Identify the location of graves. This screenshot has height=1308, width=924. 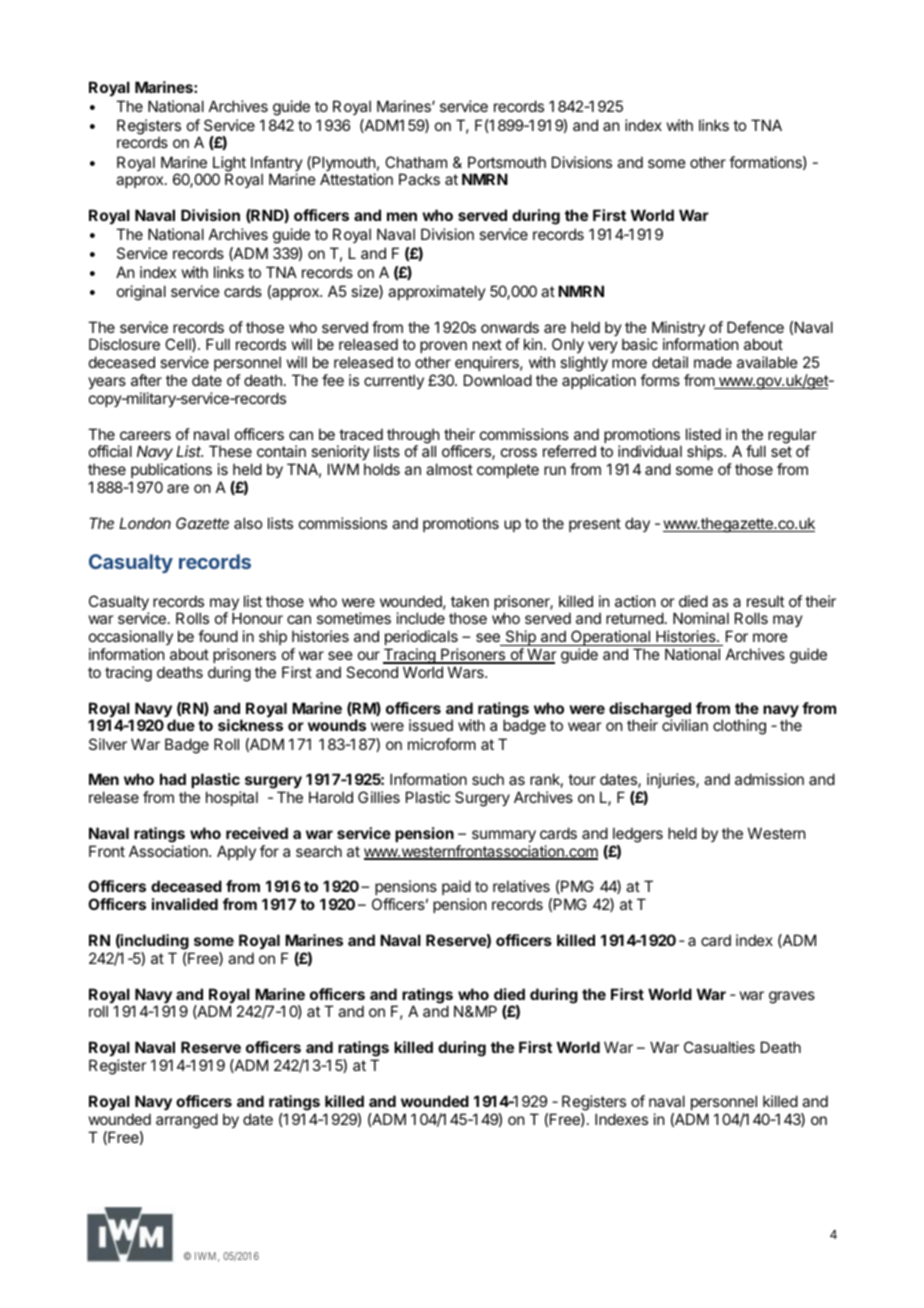
(792, 997).
